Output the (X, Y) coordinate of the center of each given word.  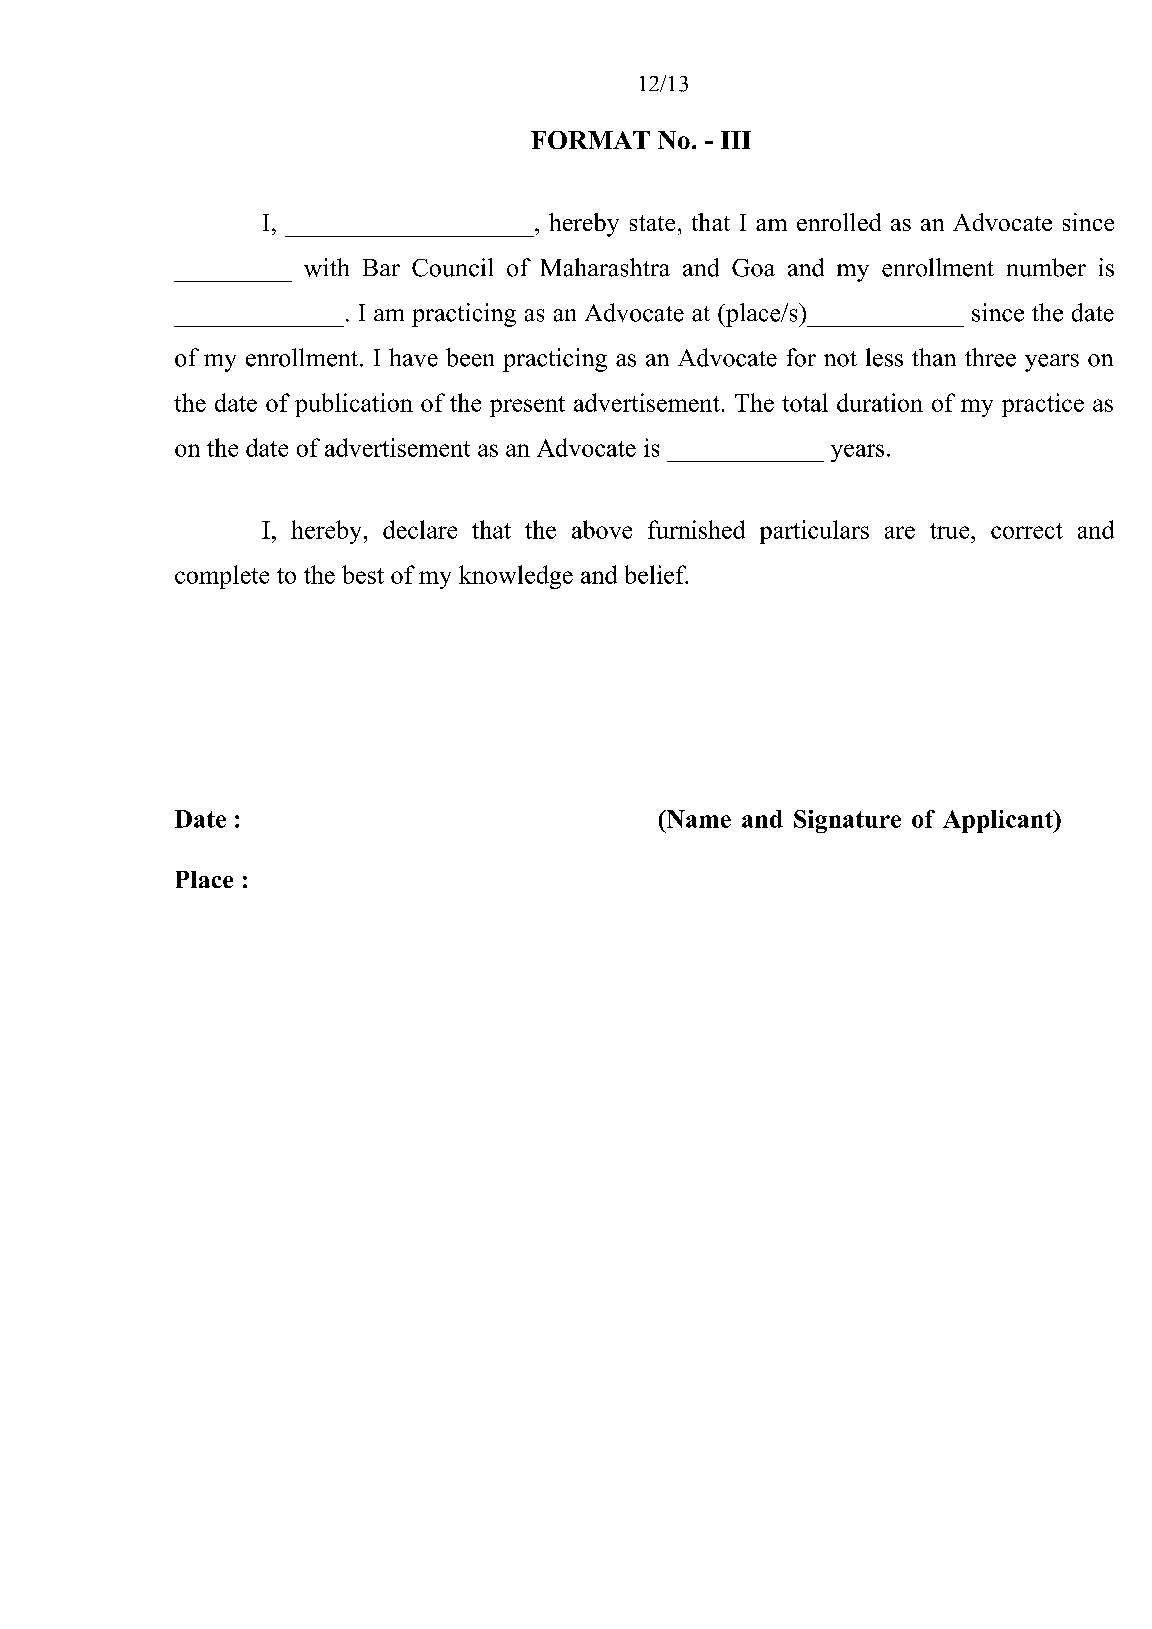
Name (697, 819)
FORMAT (590, 140)
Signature (847, 821)
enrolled (839, 222)
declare (420, 529)
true (951, 531)
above (602, 529)
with (326, 267)
